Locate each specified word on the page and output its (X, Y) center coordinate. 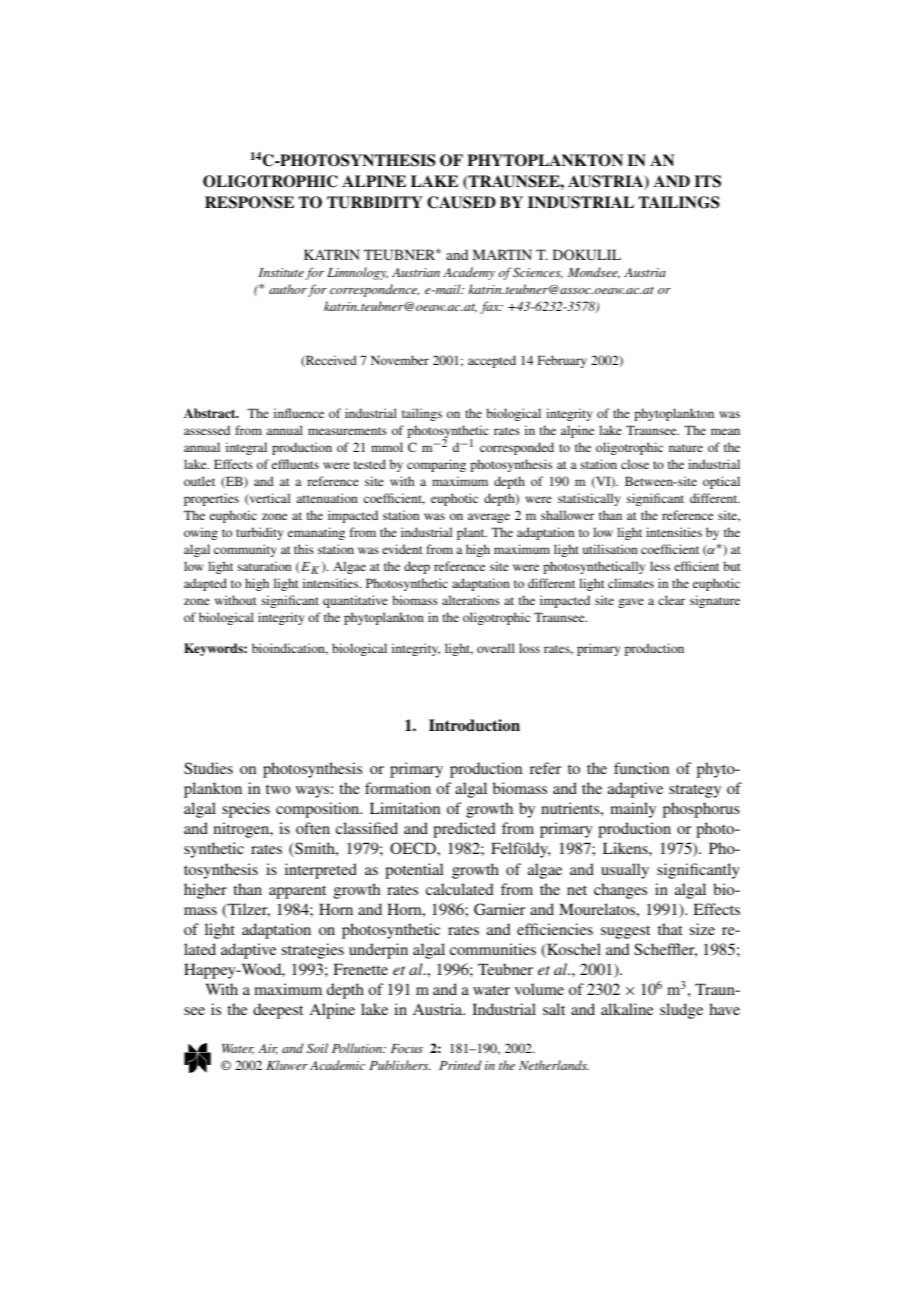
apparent (297, 892)
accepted (492, 361)
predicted (464, 830)
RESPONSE (249, 202)
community (245, 550)
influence (299, 413)
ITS (708, 181)
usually (625, 871)
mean (725, 431)
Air (267, 1049)
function (641, 768)
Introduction (474, 725)
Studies (208, 768)
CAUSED (461, 202)
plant (472, 533)
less (660, 566)
